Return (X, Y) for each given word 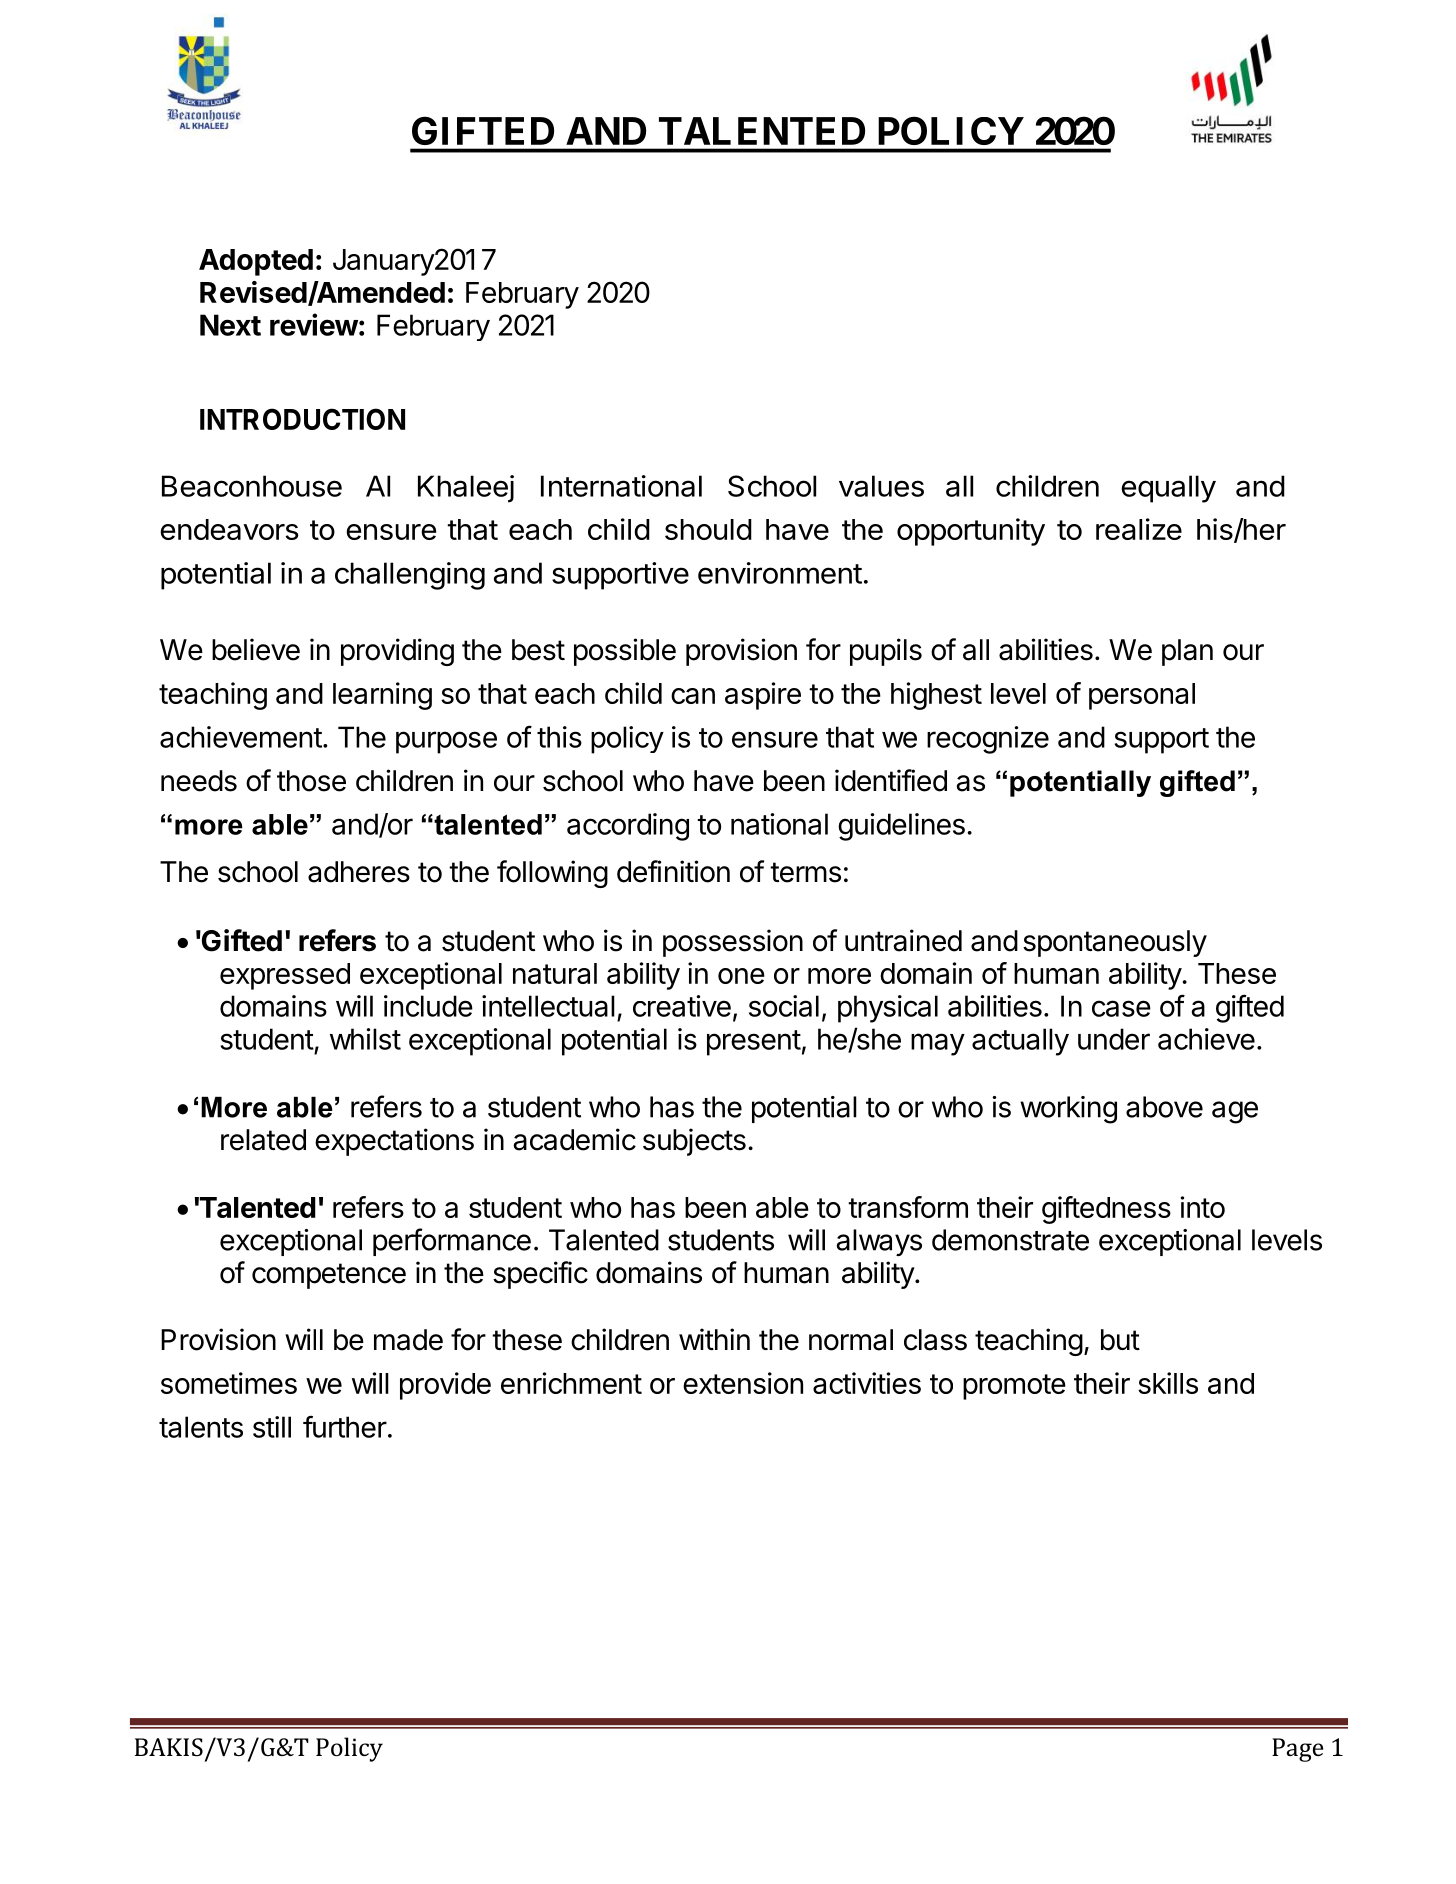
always (879, 1242)
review (314, 324)
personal (1142, 696)
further (345, 1426)
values (881, 486)
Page (1297, 1750)
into (1203, 1207)
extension (743, 1383)
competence (329, 1276)
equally (1168, 489)
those (311, 781)
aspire (763, 696)
